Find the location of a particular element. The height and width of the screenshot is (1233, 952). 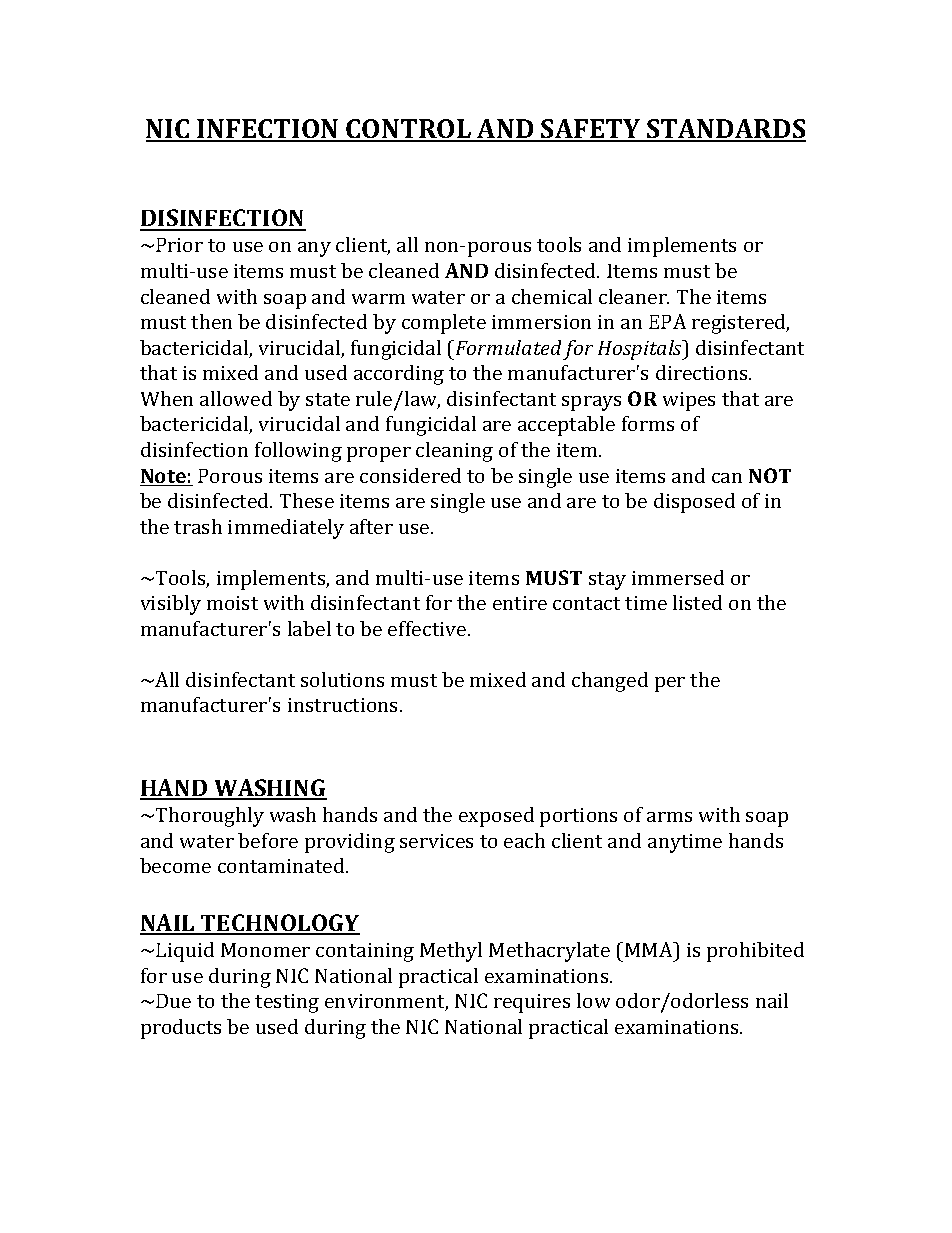

testing is located at coordinates (287, 1003).
